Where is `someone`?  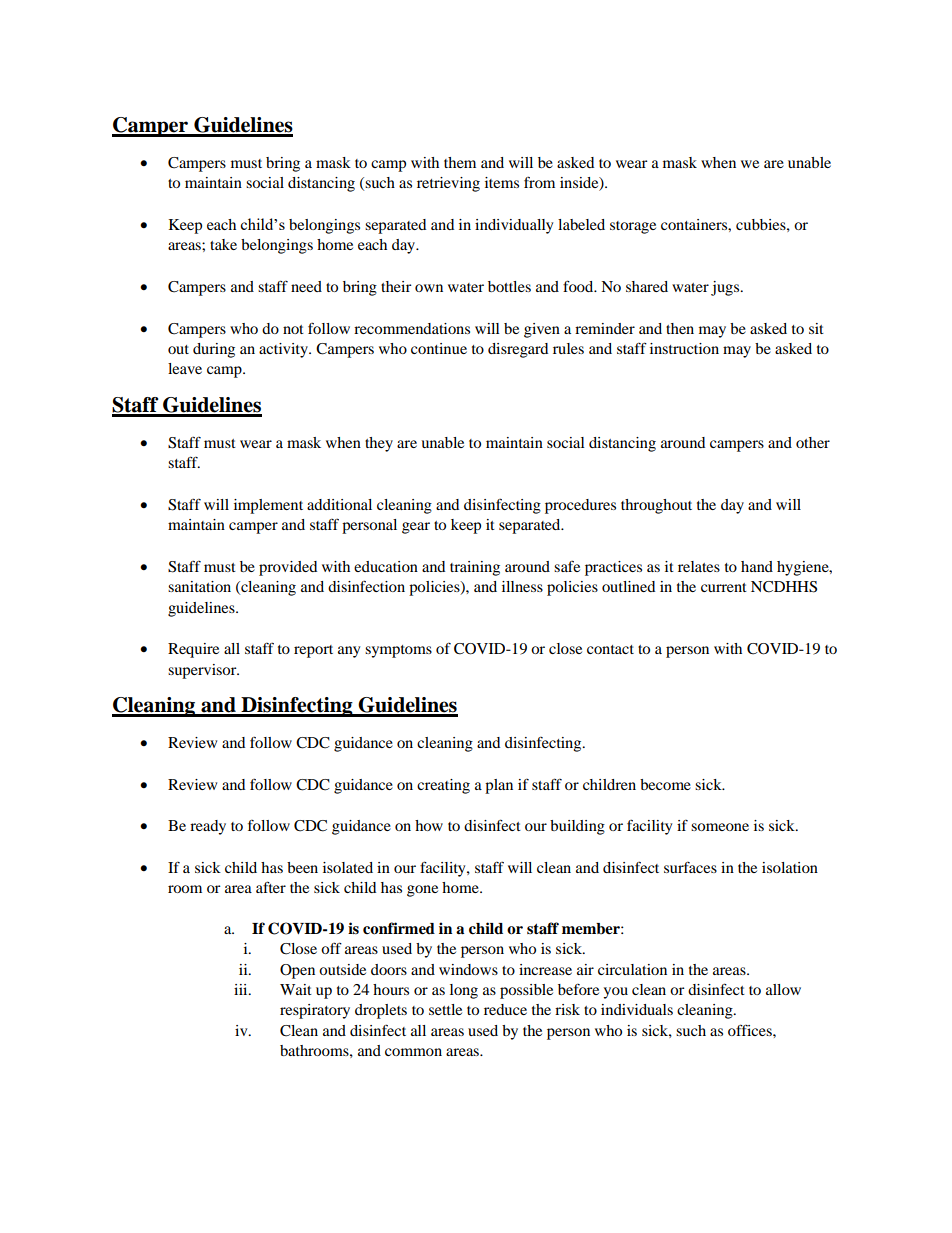
someone is located at coordinates (720, 827).
